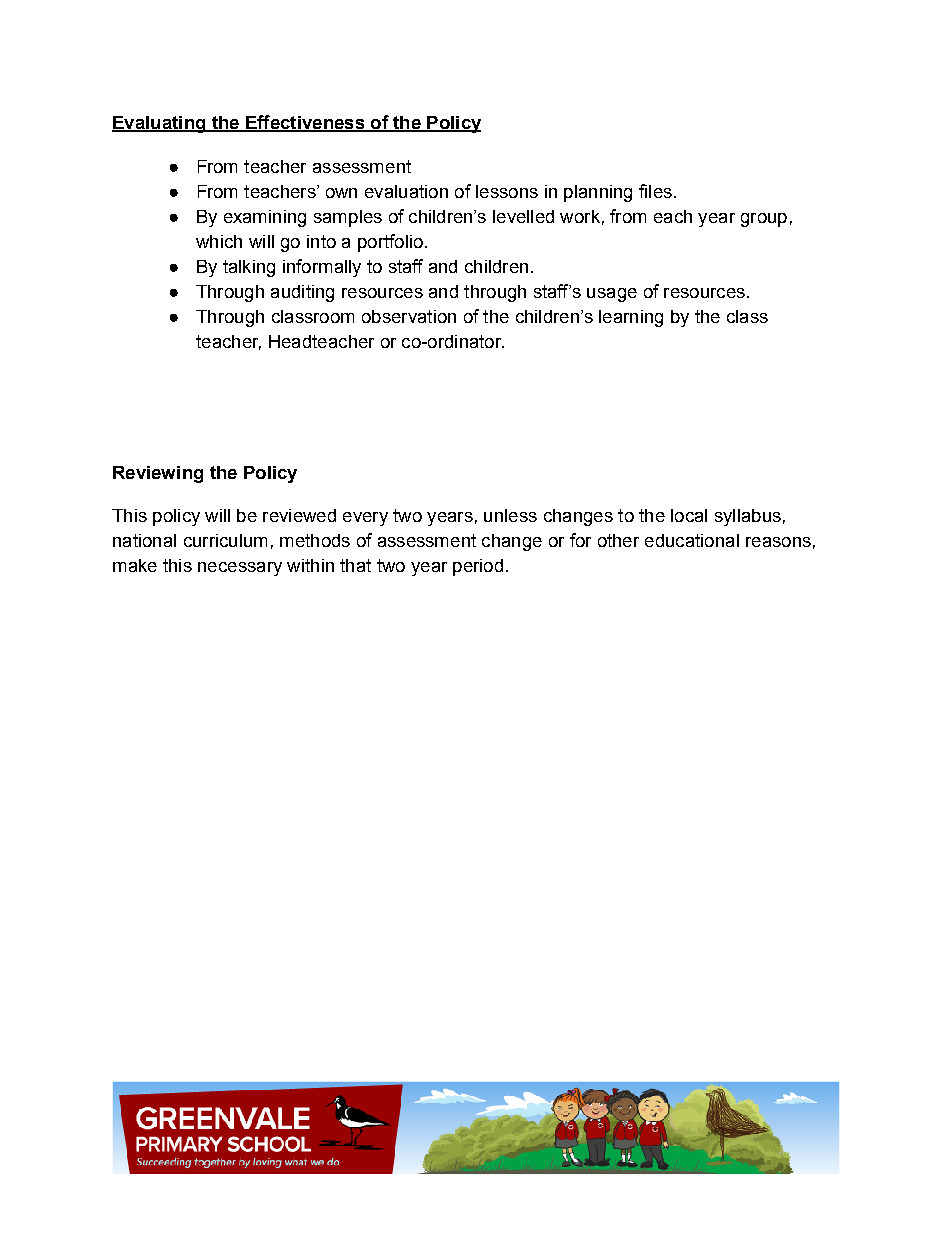 This screenshot has height=1233, width=952. What do you see at coordinates (655, 191) in the screenshot?
I see `files` at bounding box center [655, 191].
